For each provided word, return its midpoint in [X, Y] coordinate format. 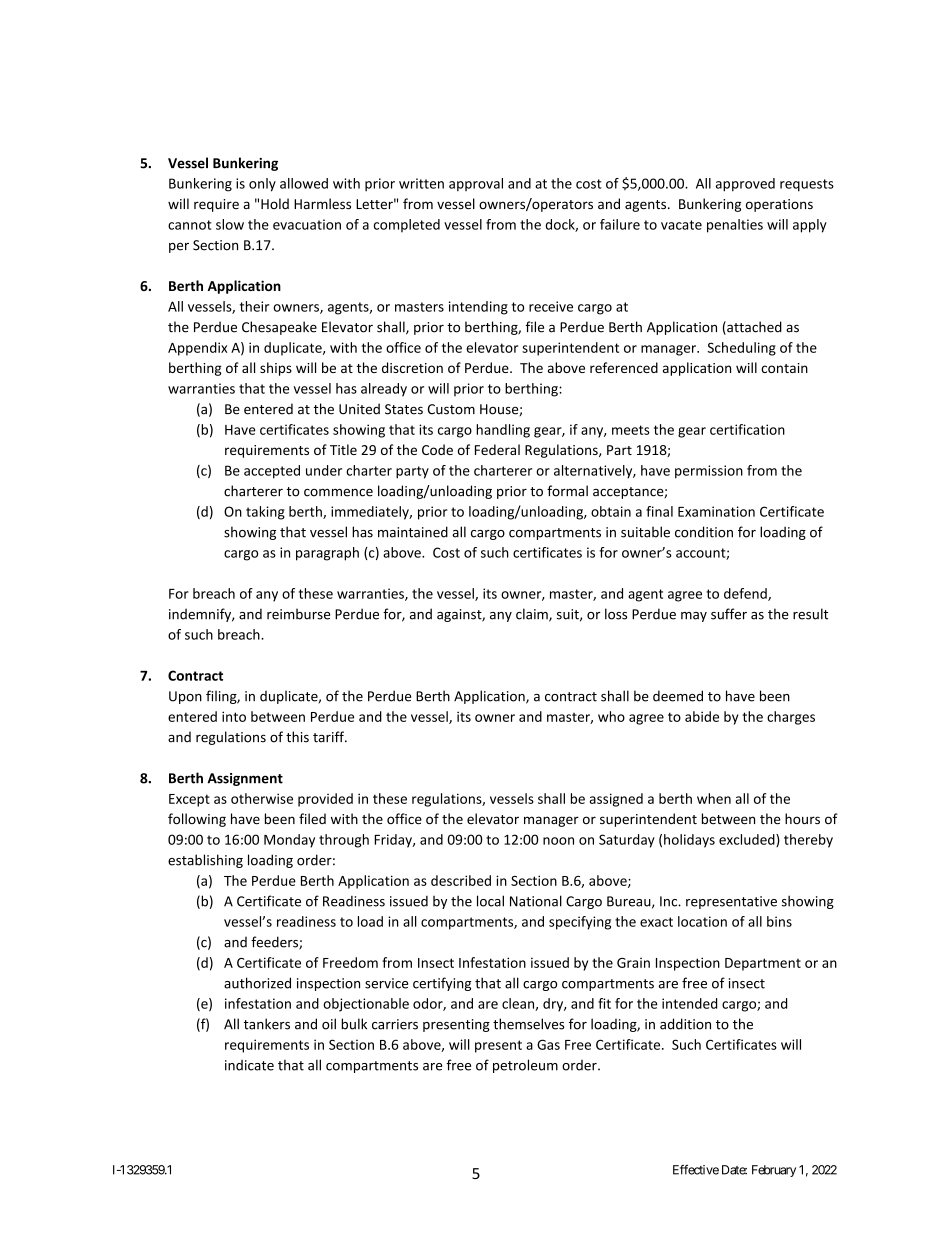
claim [533, 615]
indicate [249, 1065]
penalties [735, 226]
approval [476, 184]
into [234, 716]
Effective [696, 1169]
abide [702, 716]
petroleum [525, 1066]
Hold [275, 203]
